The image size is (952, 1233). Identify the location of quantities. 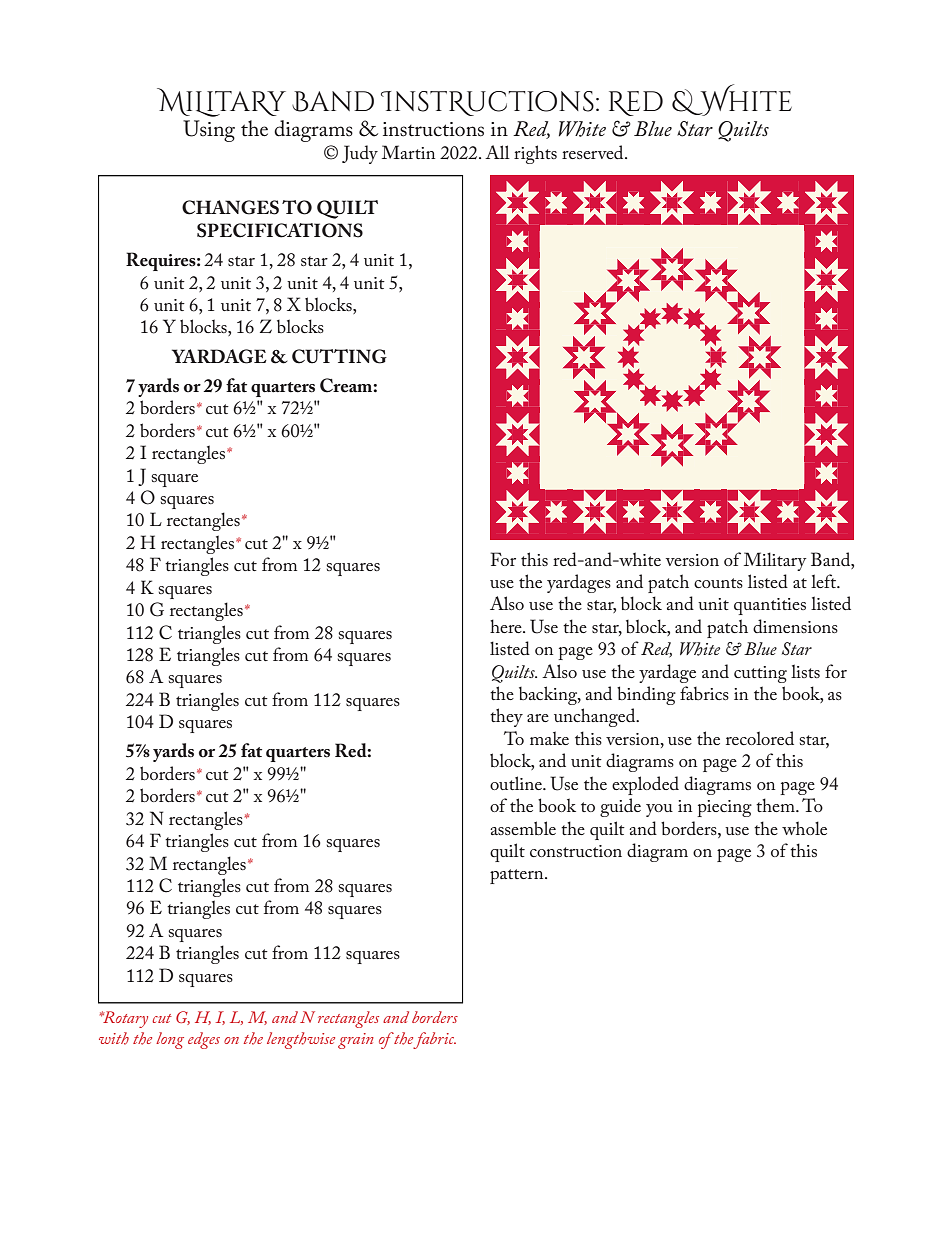
(770, 606).
